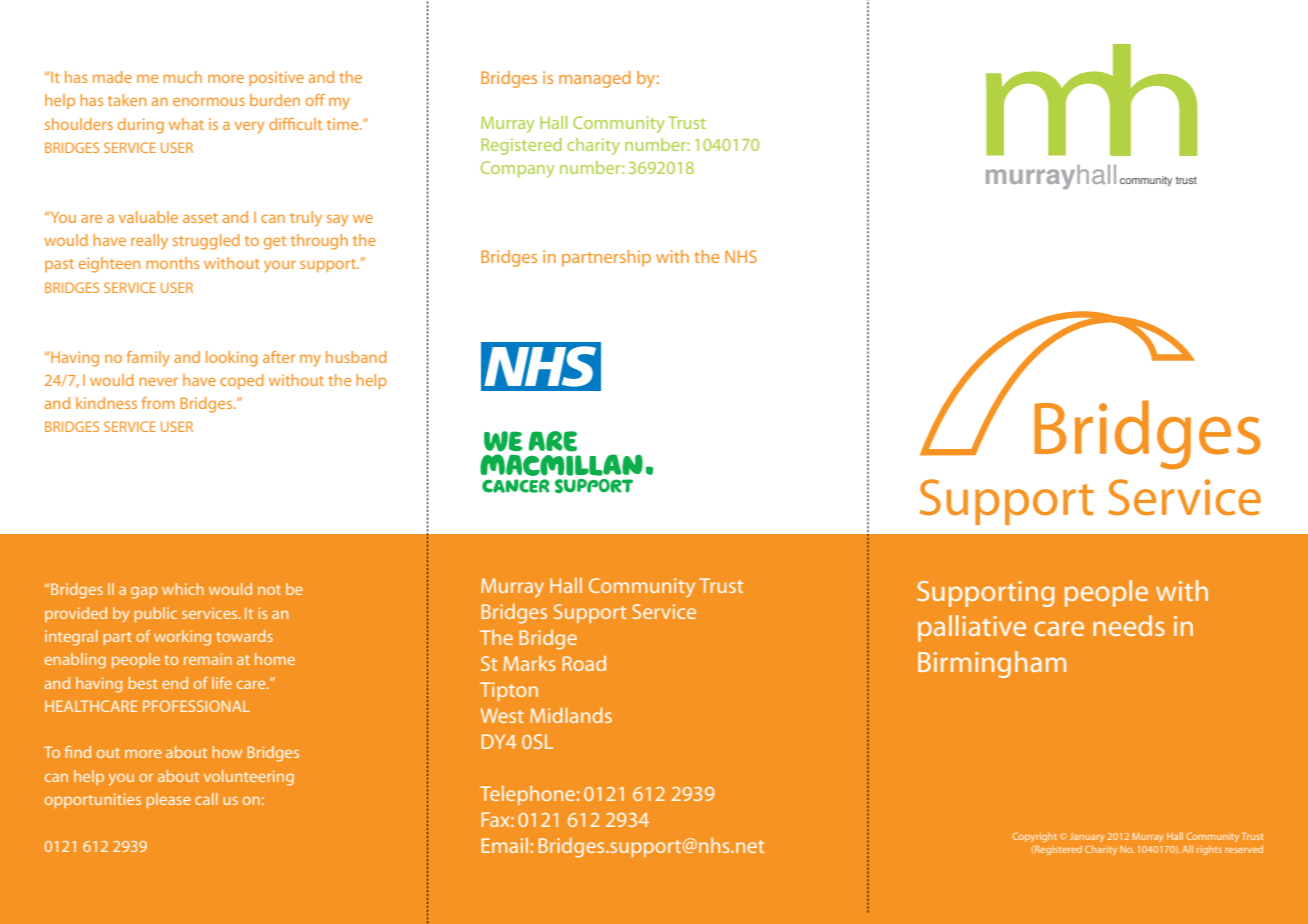 This page has height=924, width=1308. Describe the element at coordinates (356, 357) in the page. I see `husband` at that location.
